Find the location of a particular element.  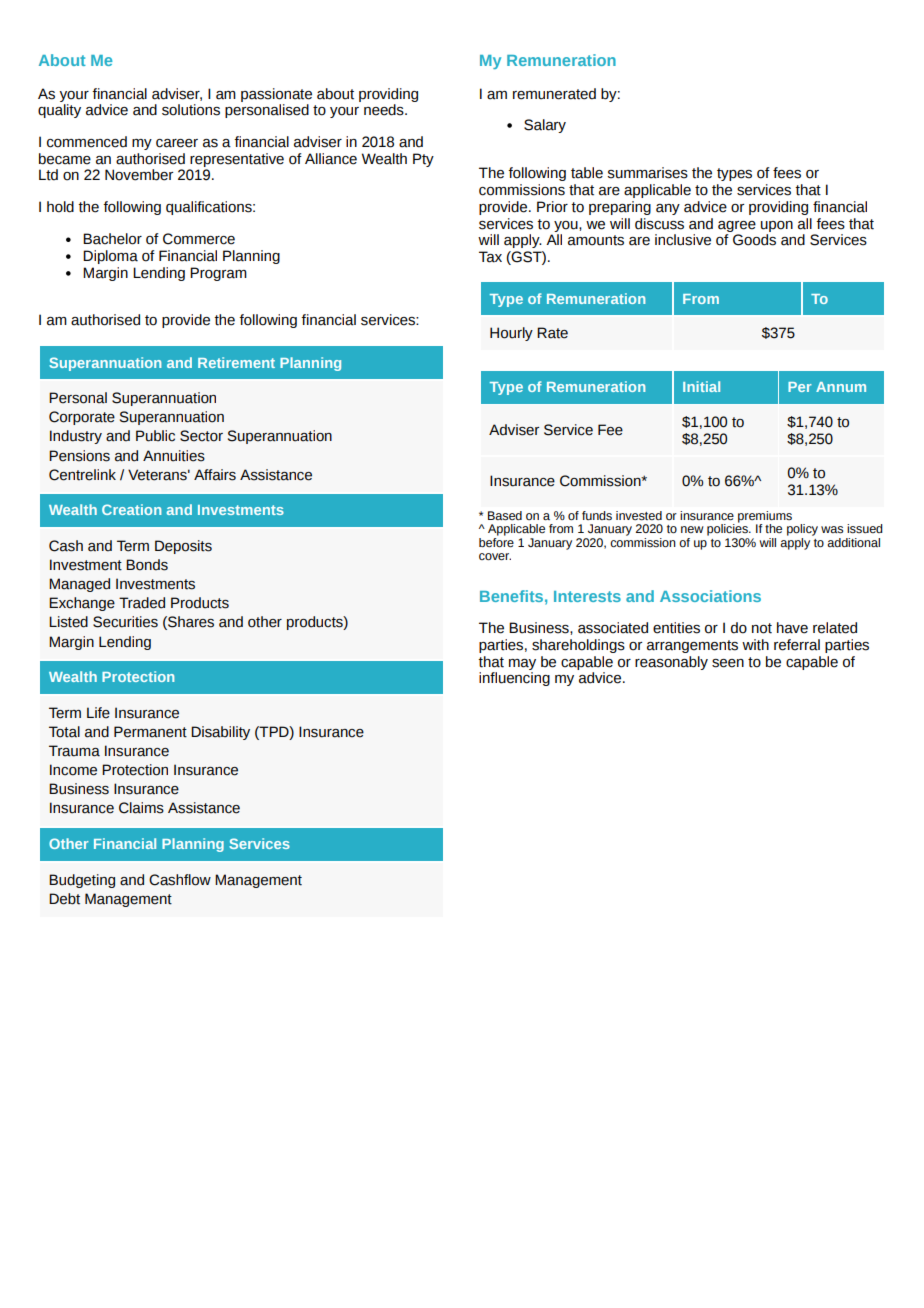

summarises is located at coordinates (647, 173).
